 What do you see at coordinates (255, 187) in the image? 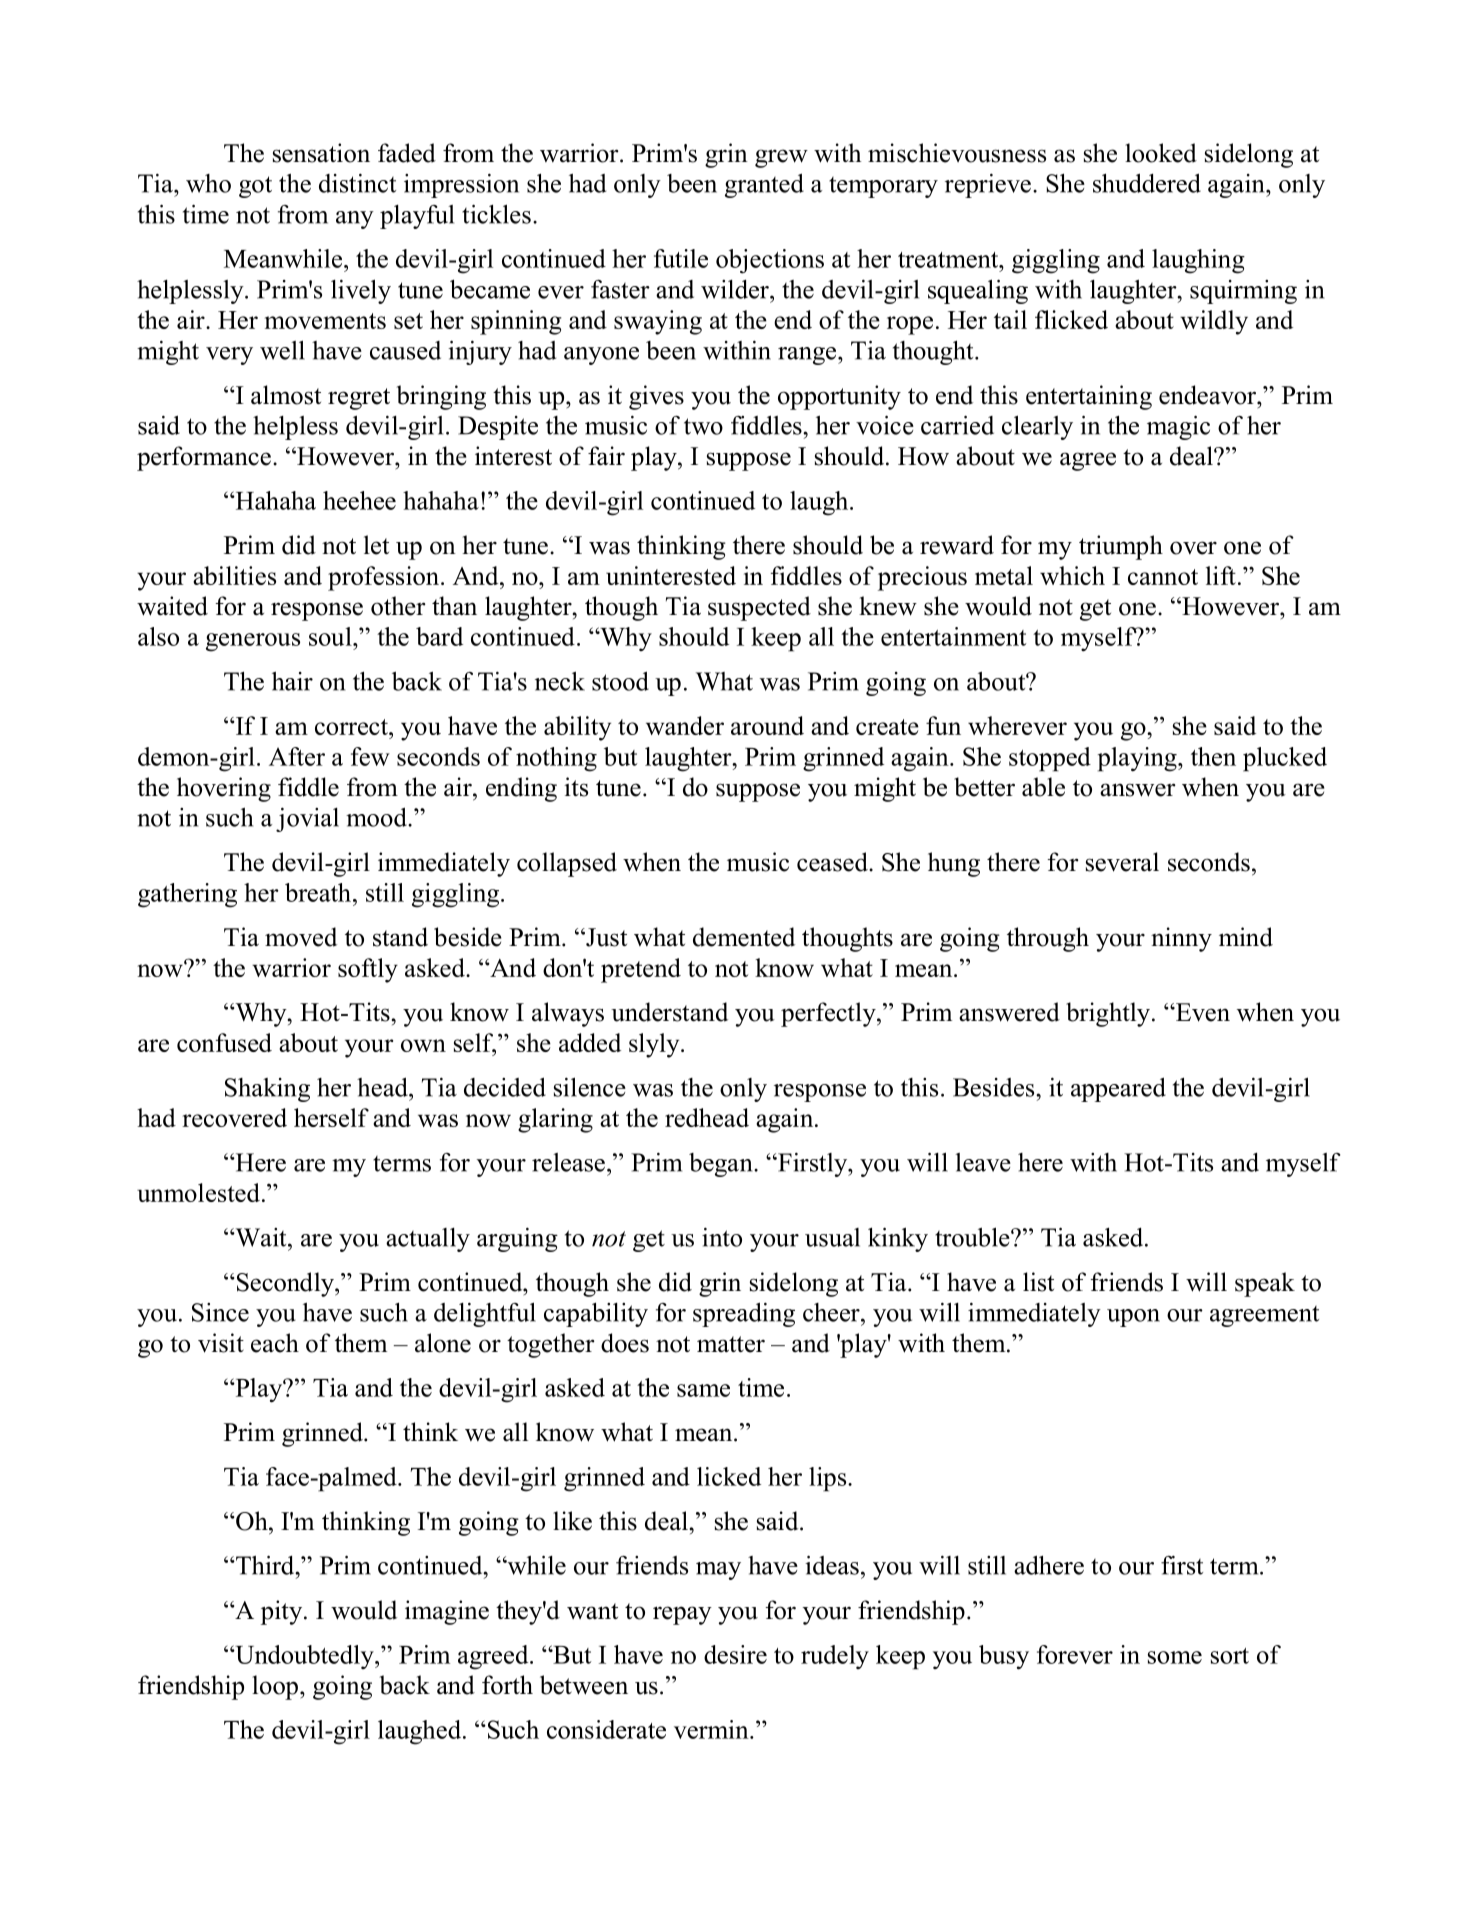
I see `got` at bounding box center [255, 187].
